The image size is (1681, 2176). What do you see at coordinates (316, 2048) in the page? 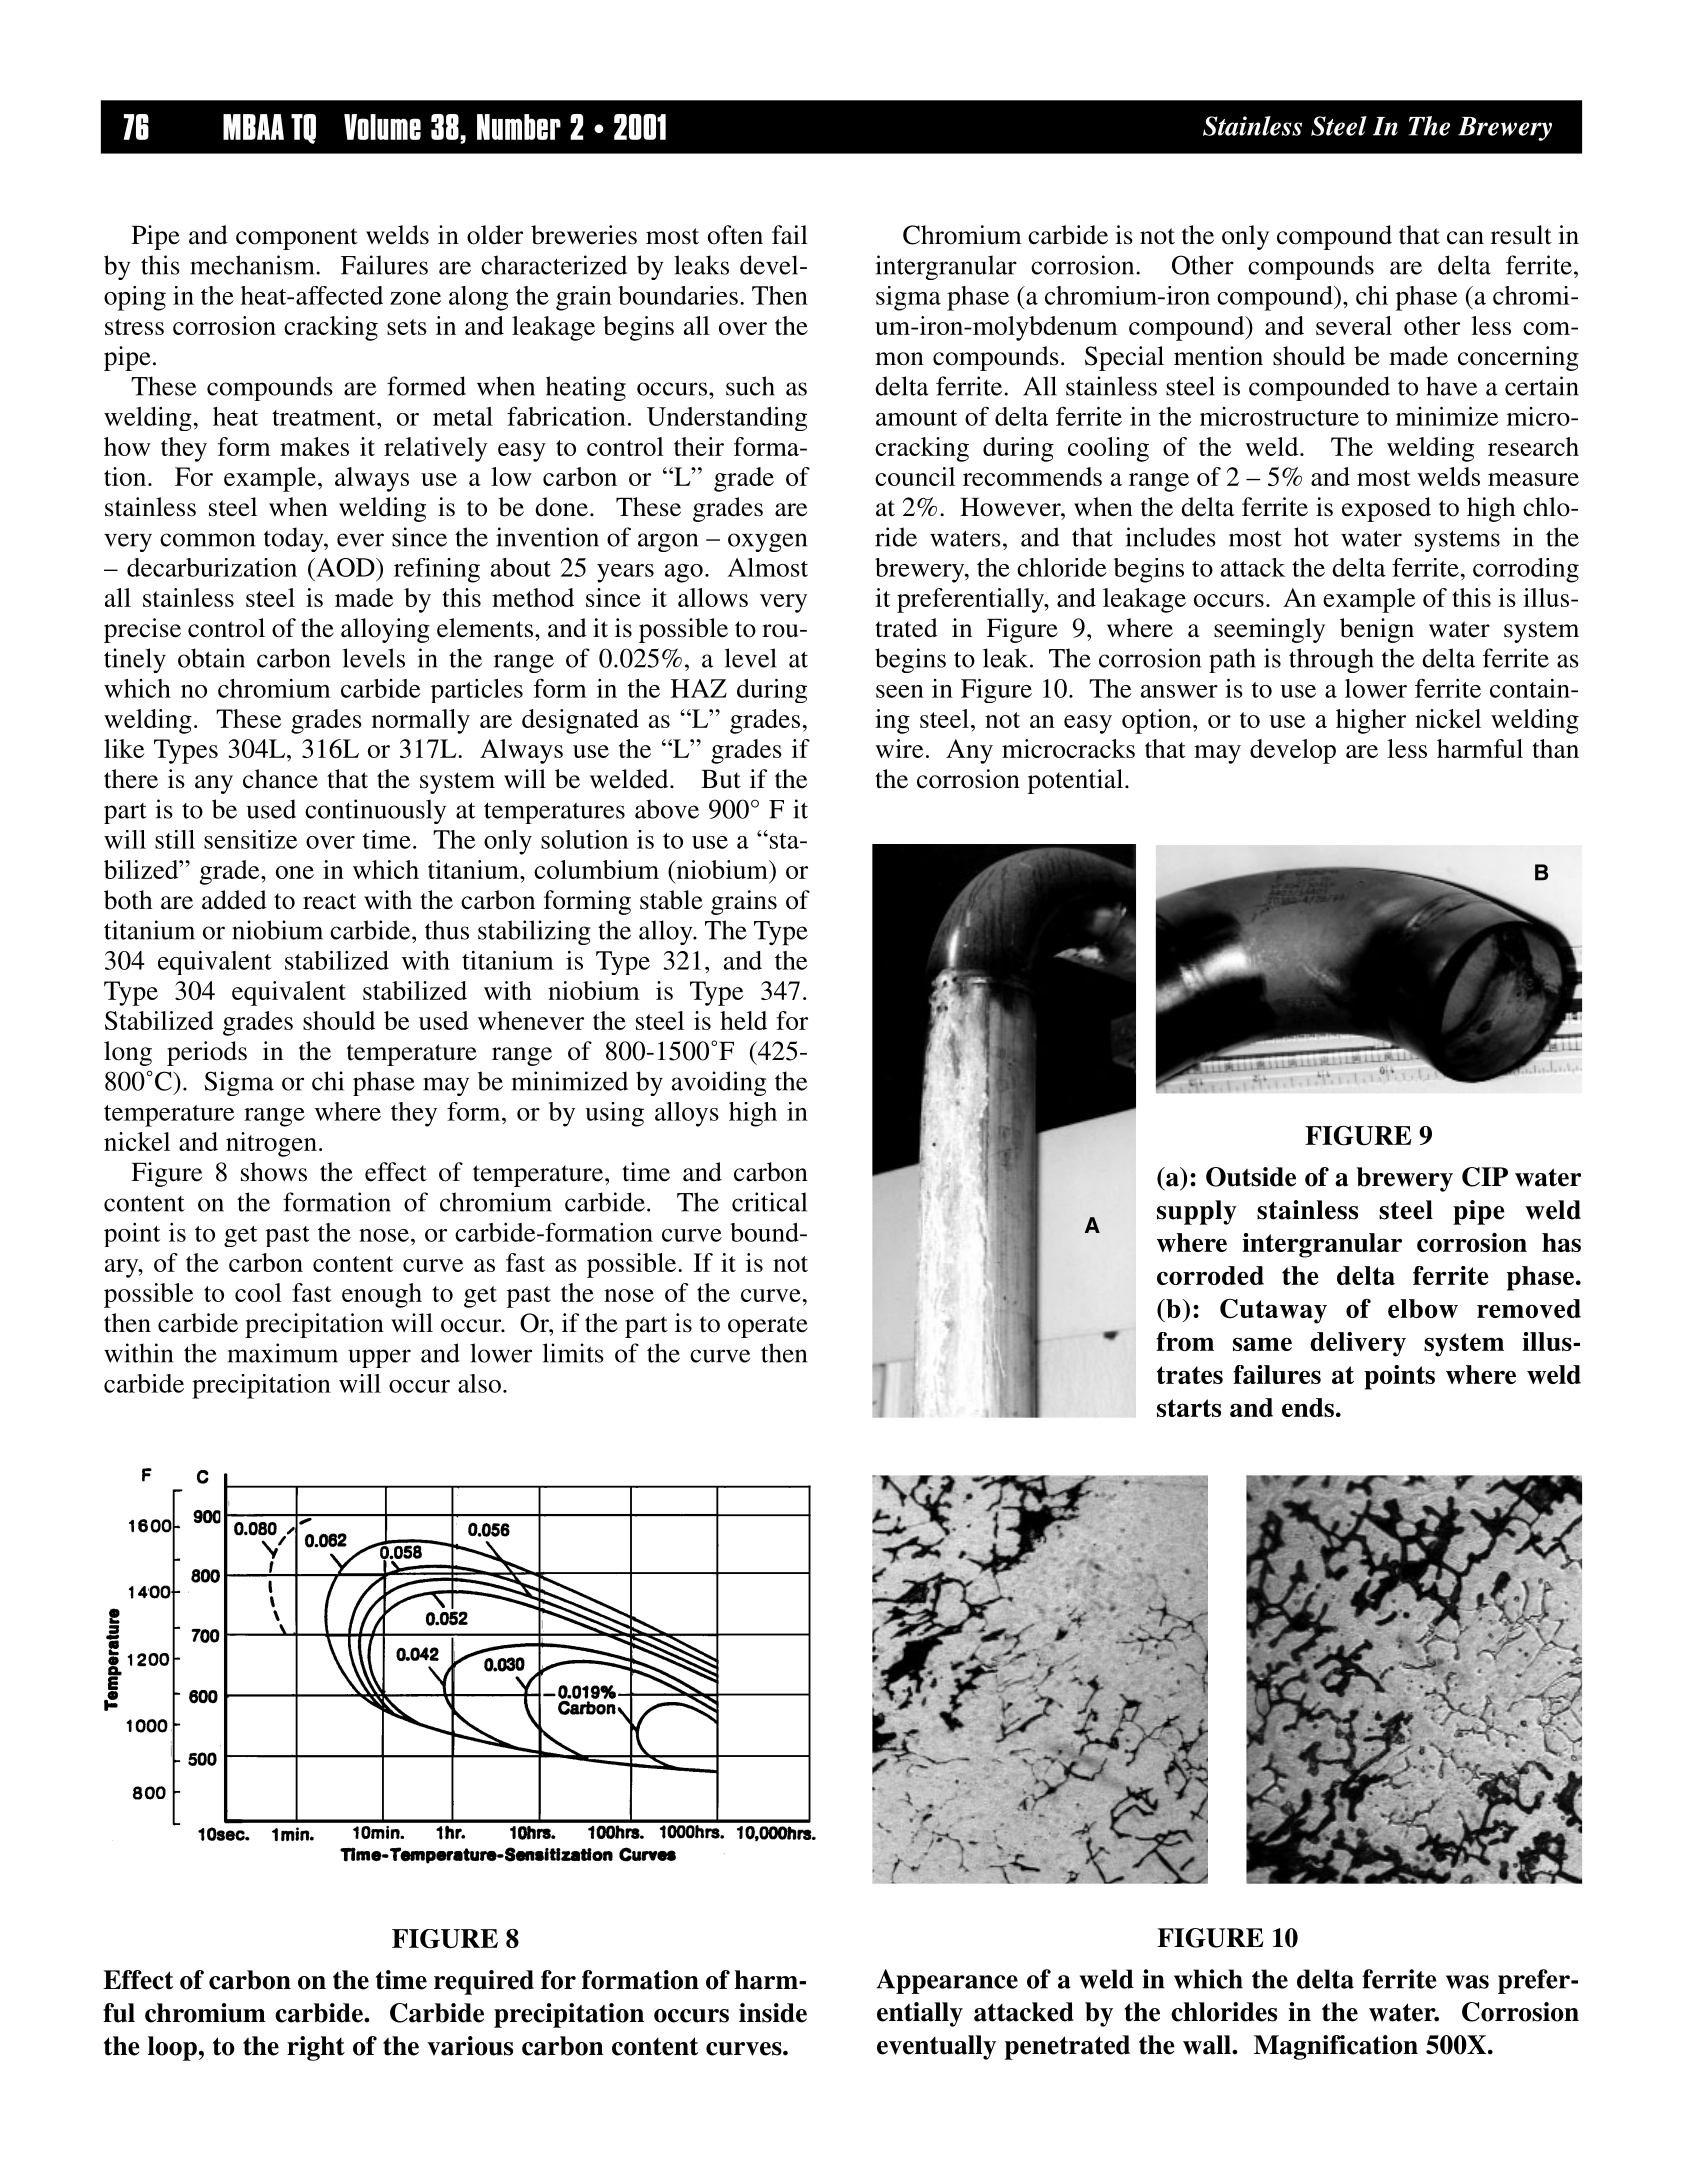
I see `right` at bounding box center [316, 2048].
